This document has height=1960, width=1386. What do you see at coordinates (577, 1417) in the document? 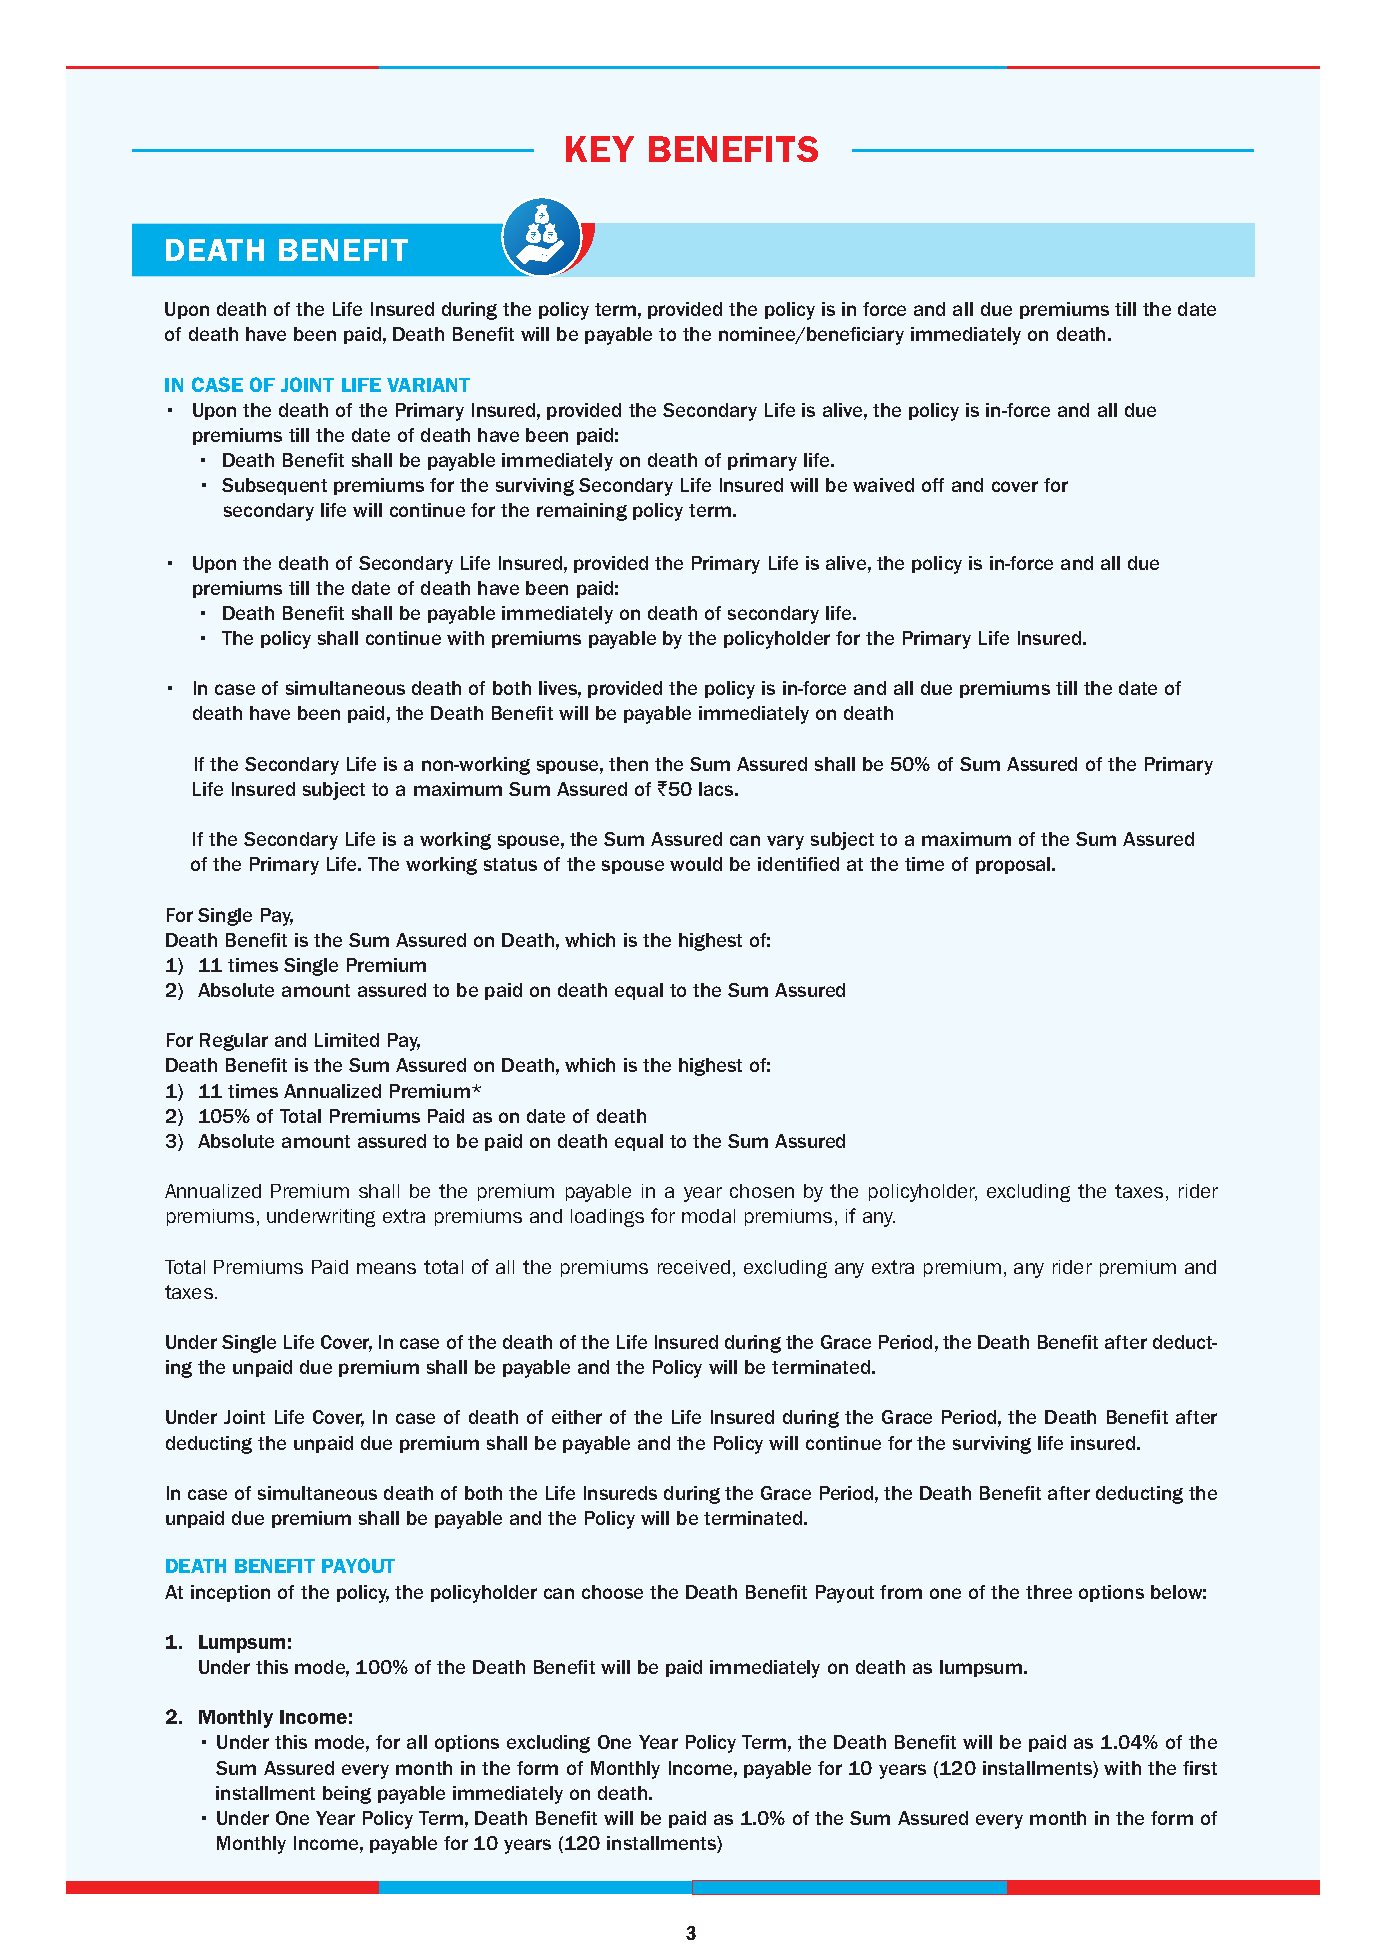
I see `either` at bounding box center [577, 1417].
